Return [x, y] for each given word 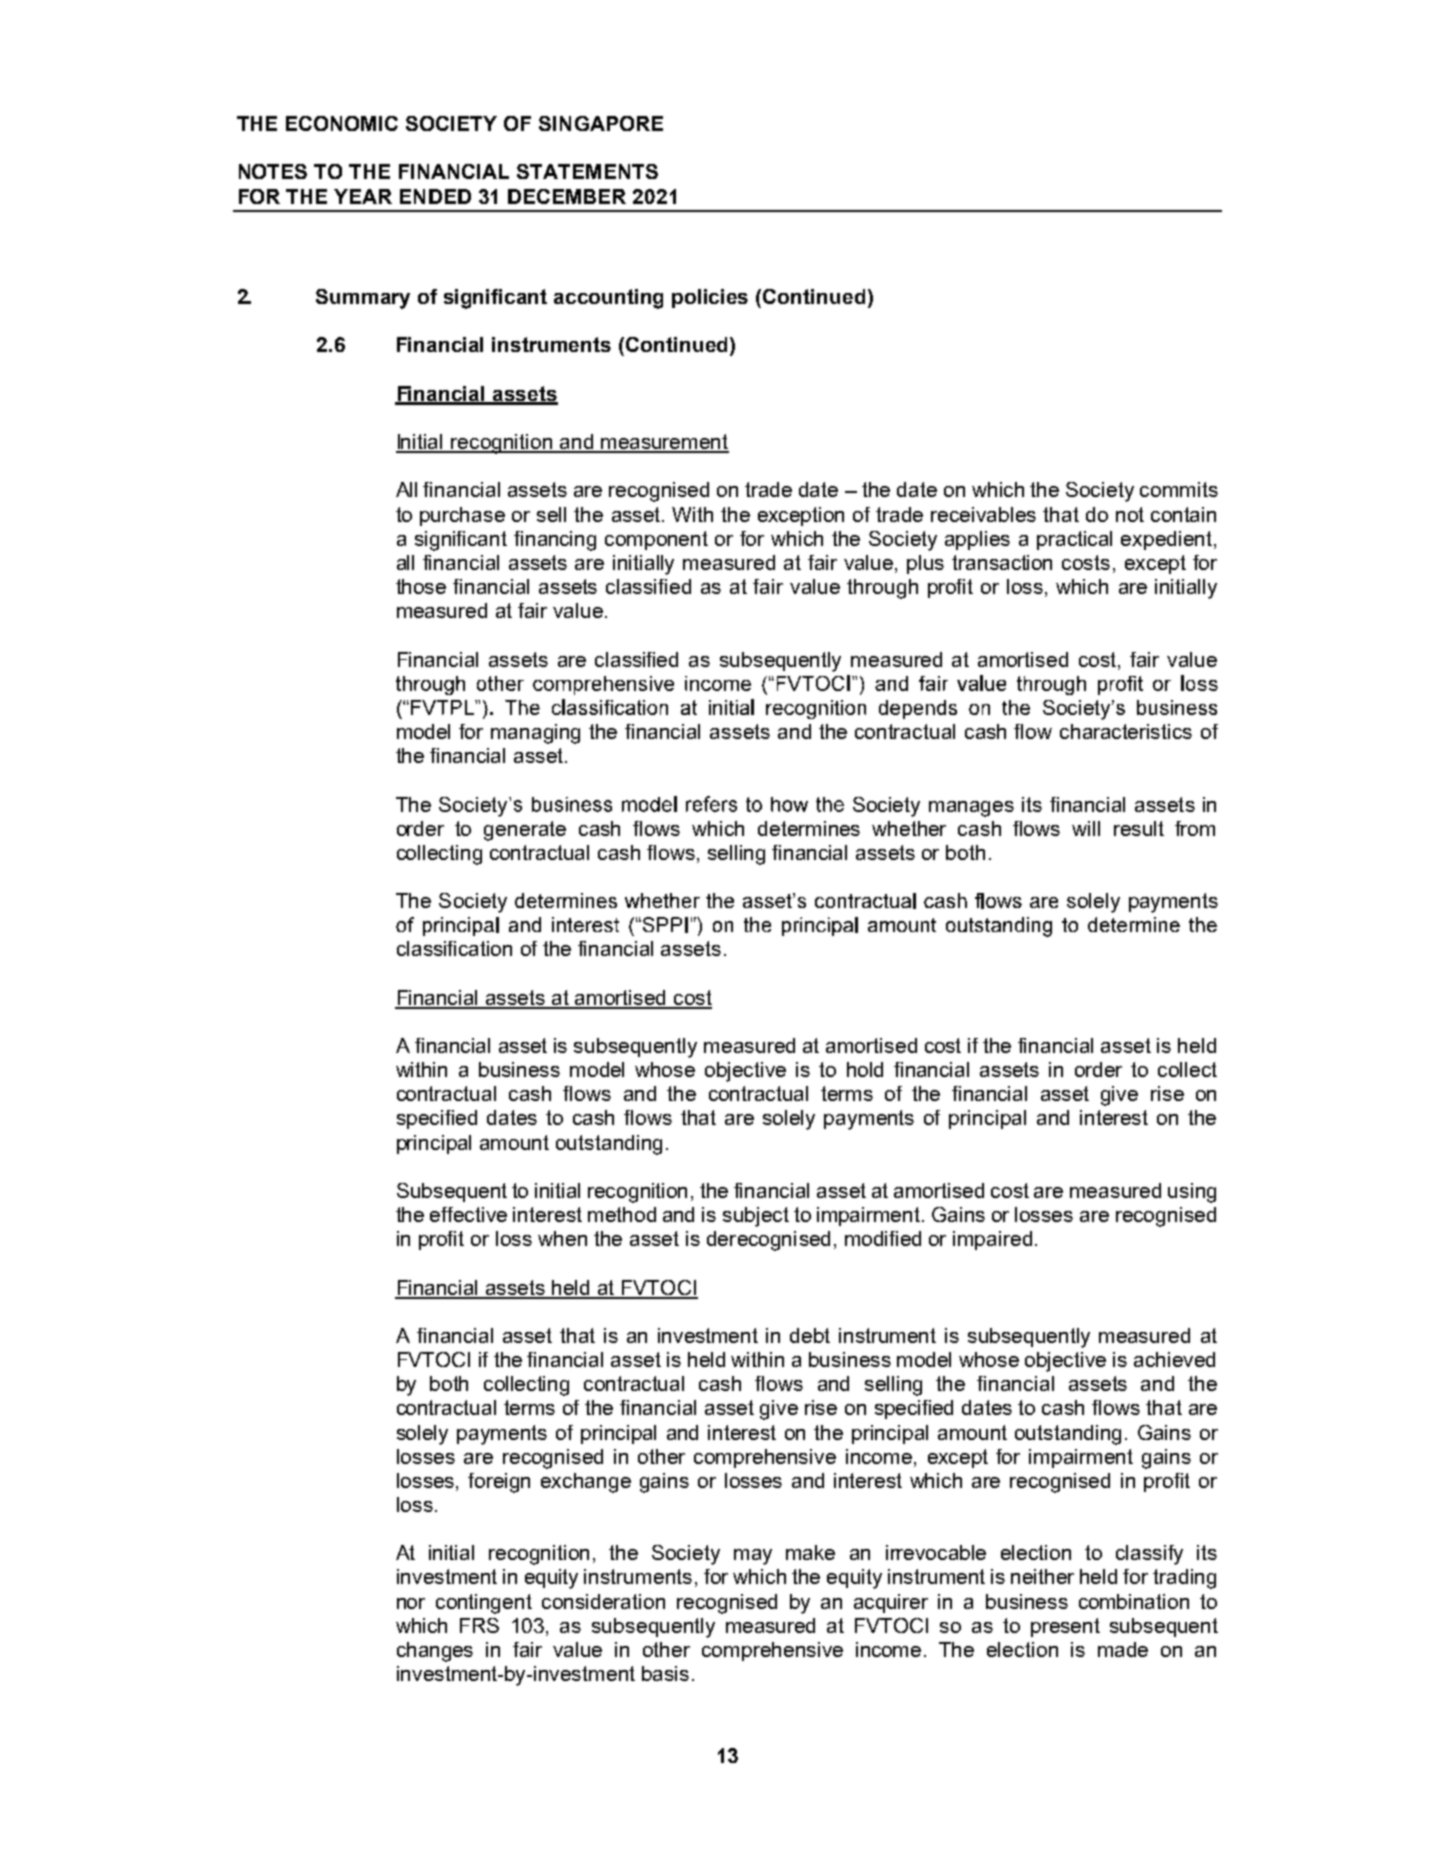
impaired [992, 1240]
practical [1074, 540]
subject [756, 1217]
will [1086, 828]
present [1065, 1627]
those [421, 586]
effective [468, 1214]
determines [809, 828]
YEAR [363, 196]
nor [411, 1603]
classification [454, 948]
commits [1179, 489]
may [753, 1557]
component [656, 540]
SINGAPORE [601, 123]
